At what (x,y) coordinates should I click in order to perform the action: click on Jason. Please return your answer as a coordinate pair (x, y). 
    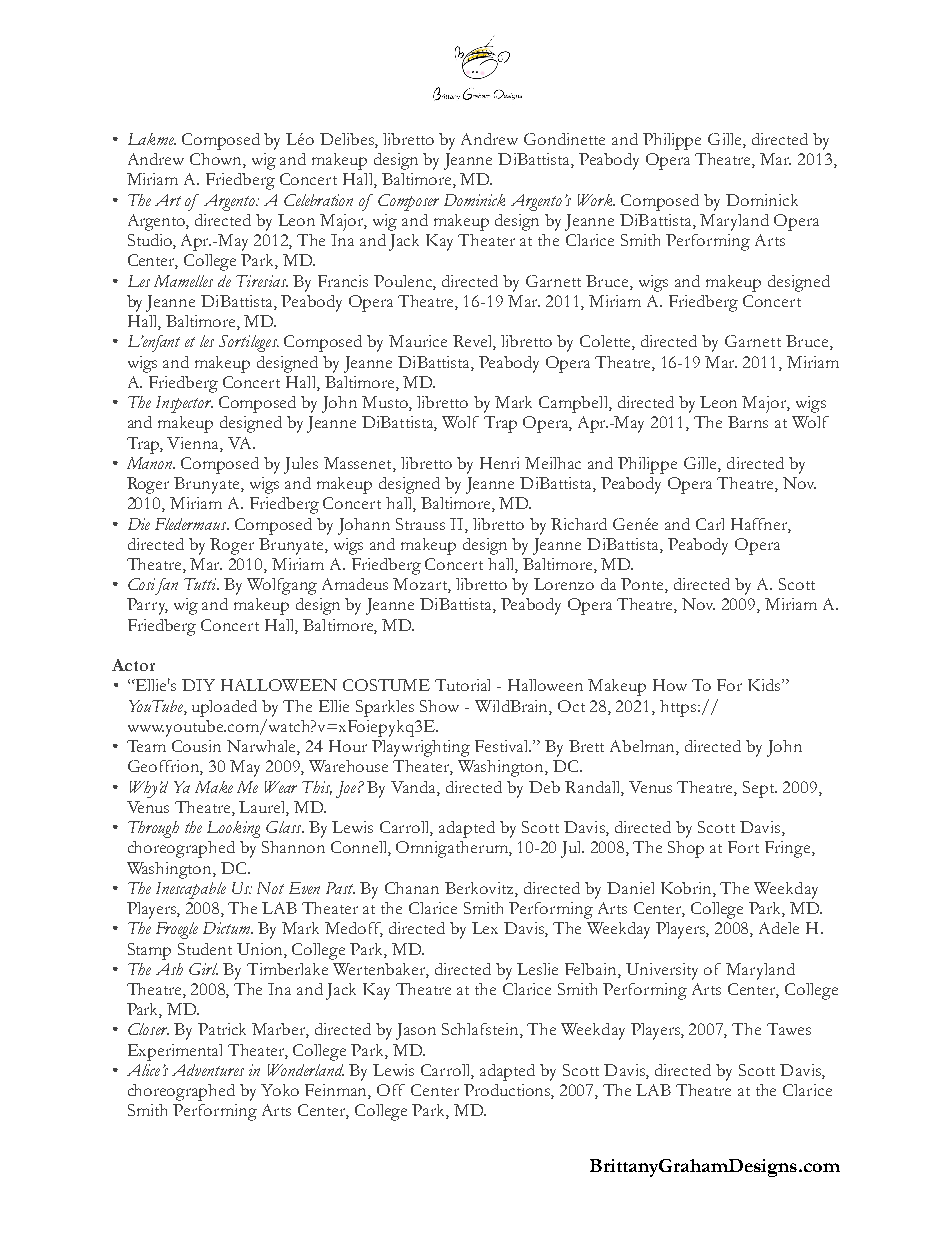
    Looking at the image, I should click on (416, 1031).
